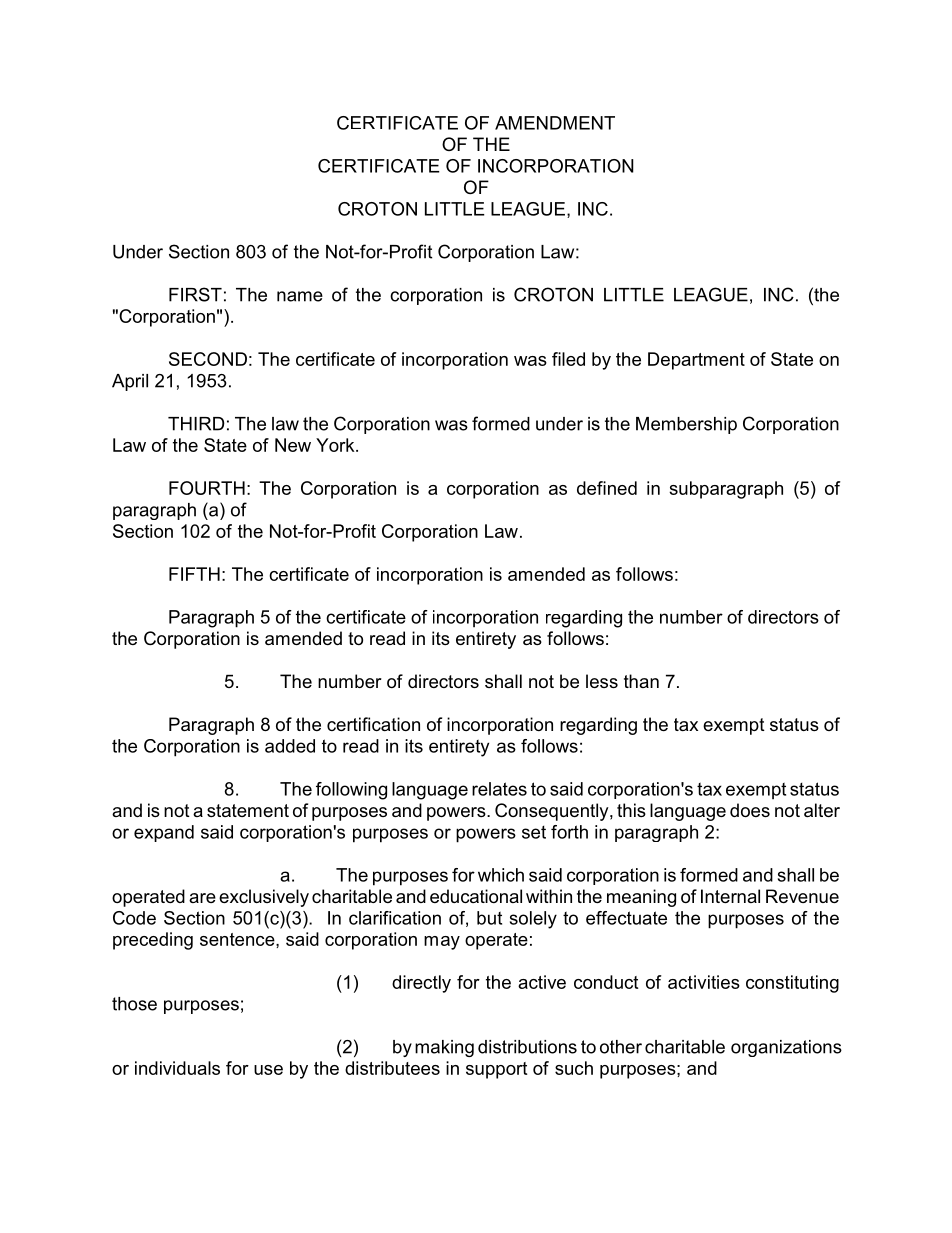 The image size is (952, 1233). Describe the element at coordinates (444, 1048) in the screenshot. I see `making` at that location.
